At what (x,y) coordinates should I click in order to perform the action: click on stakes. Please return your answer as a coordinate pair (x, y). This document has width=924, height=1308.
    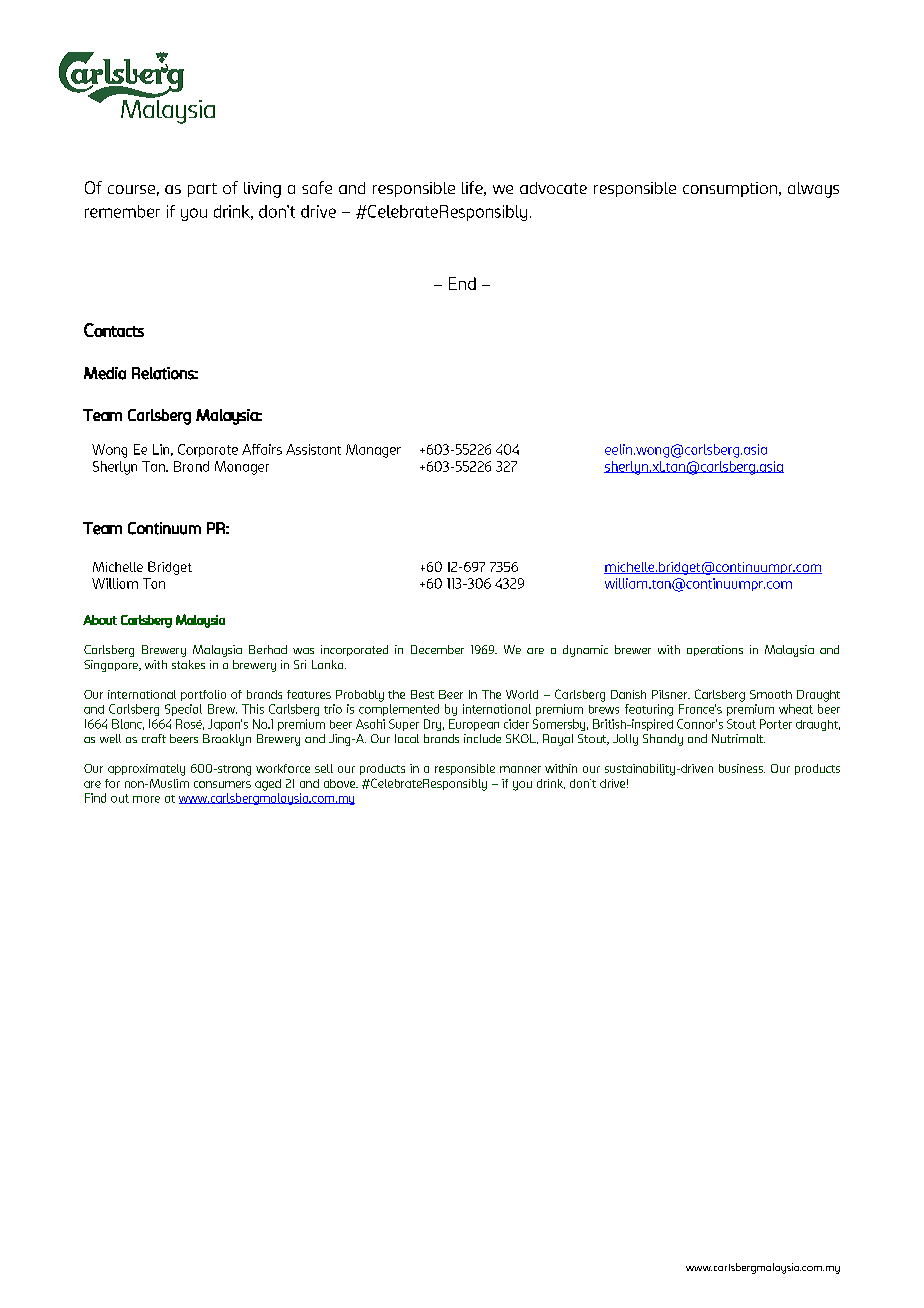
    Looking at the image, I should click on (188, 664).
